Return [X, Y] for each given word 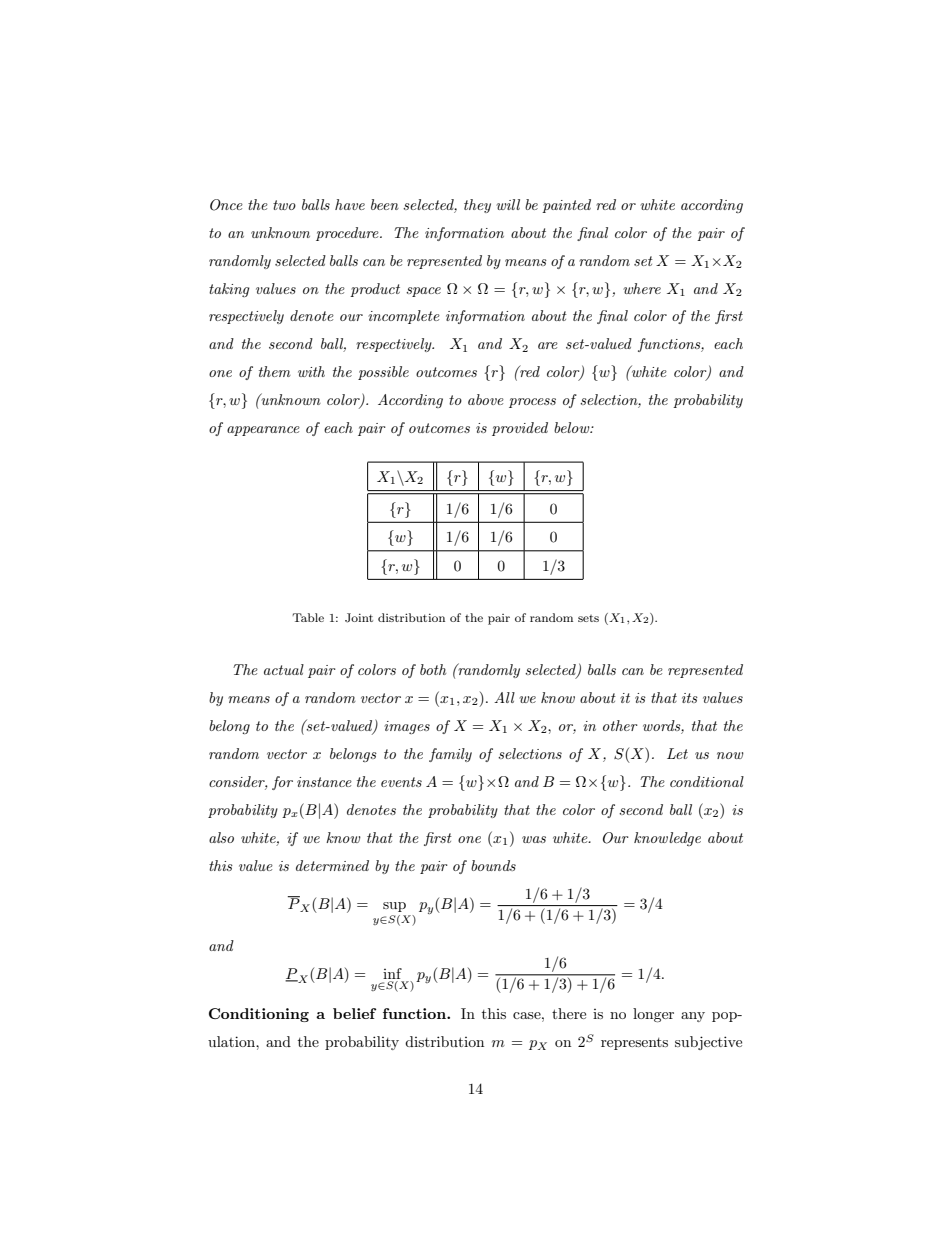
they [477, 206]
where [642, 288]
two [284, 205]
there [569, 1013]
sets [588, 618]
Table [308, 617]
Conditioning [259, 1015]
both [433, 669]
